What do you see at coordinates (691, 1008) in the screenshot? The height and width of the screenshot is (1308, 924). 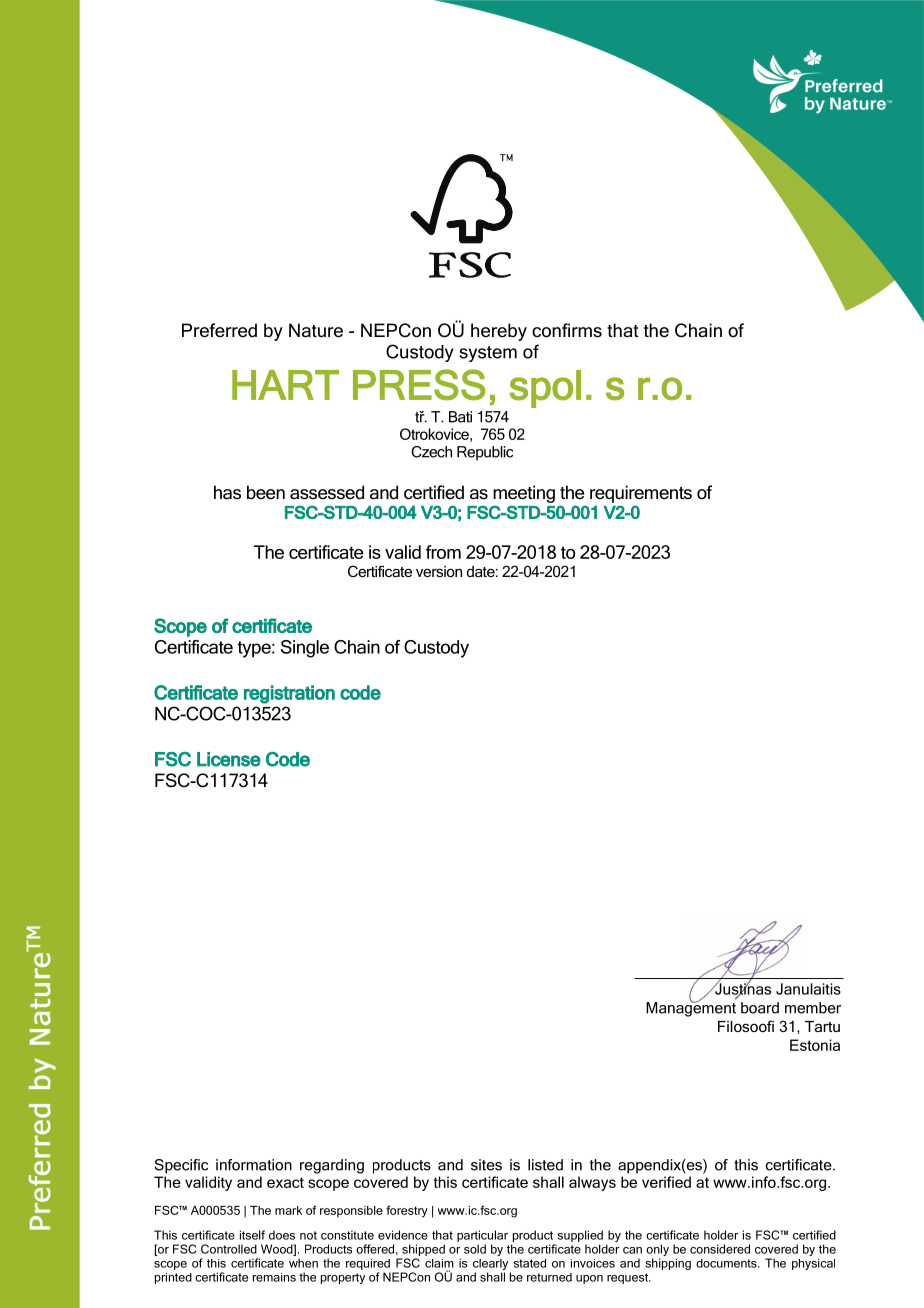 I see `Management` at bounding box center [691, 1008].
